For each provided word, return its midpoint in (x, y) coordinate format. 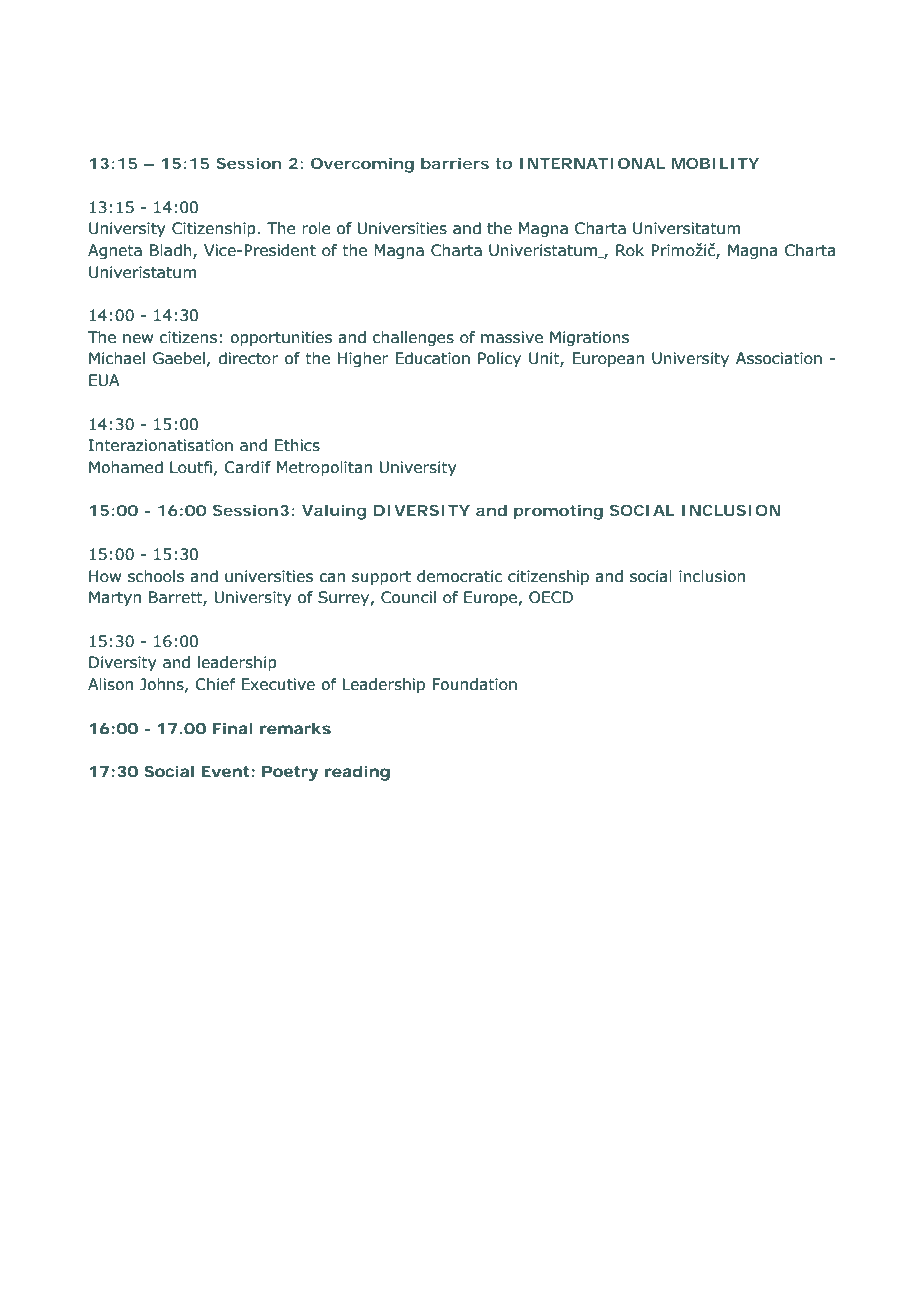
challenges (413, 338)
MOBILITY (715, 163)
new (138, 339)
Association (779, 358)
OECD (551, 597)
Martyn (115, 598)
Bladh (172, 251)
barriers (455, 163)
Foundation (474, 684)
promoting (558, 512)
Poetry (290, 773)
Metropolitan (324, 468)
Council (408, 597)
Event (225, 771)
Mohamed (126, 467)
